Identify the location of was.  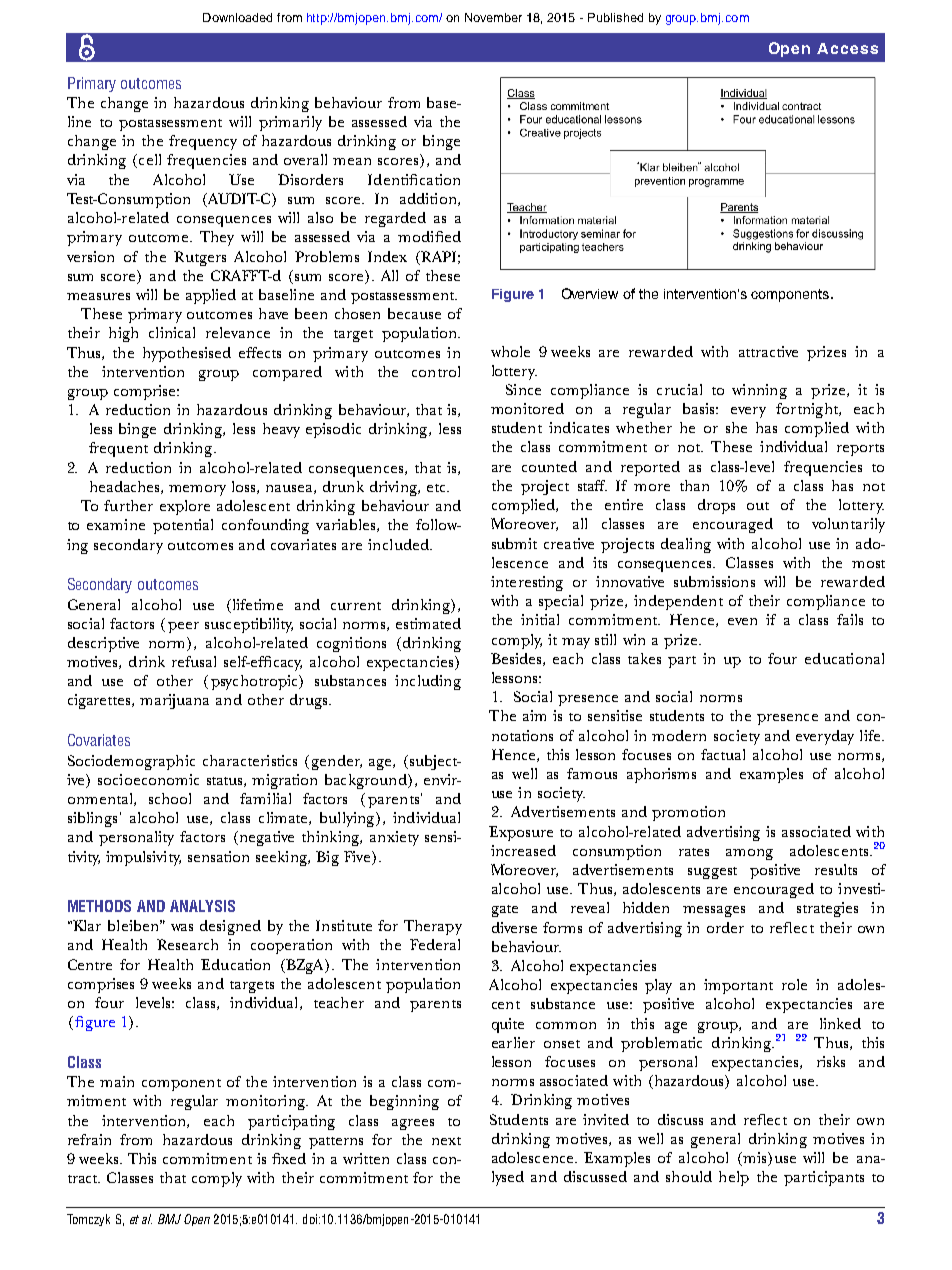
(182, 927).
